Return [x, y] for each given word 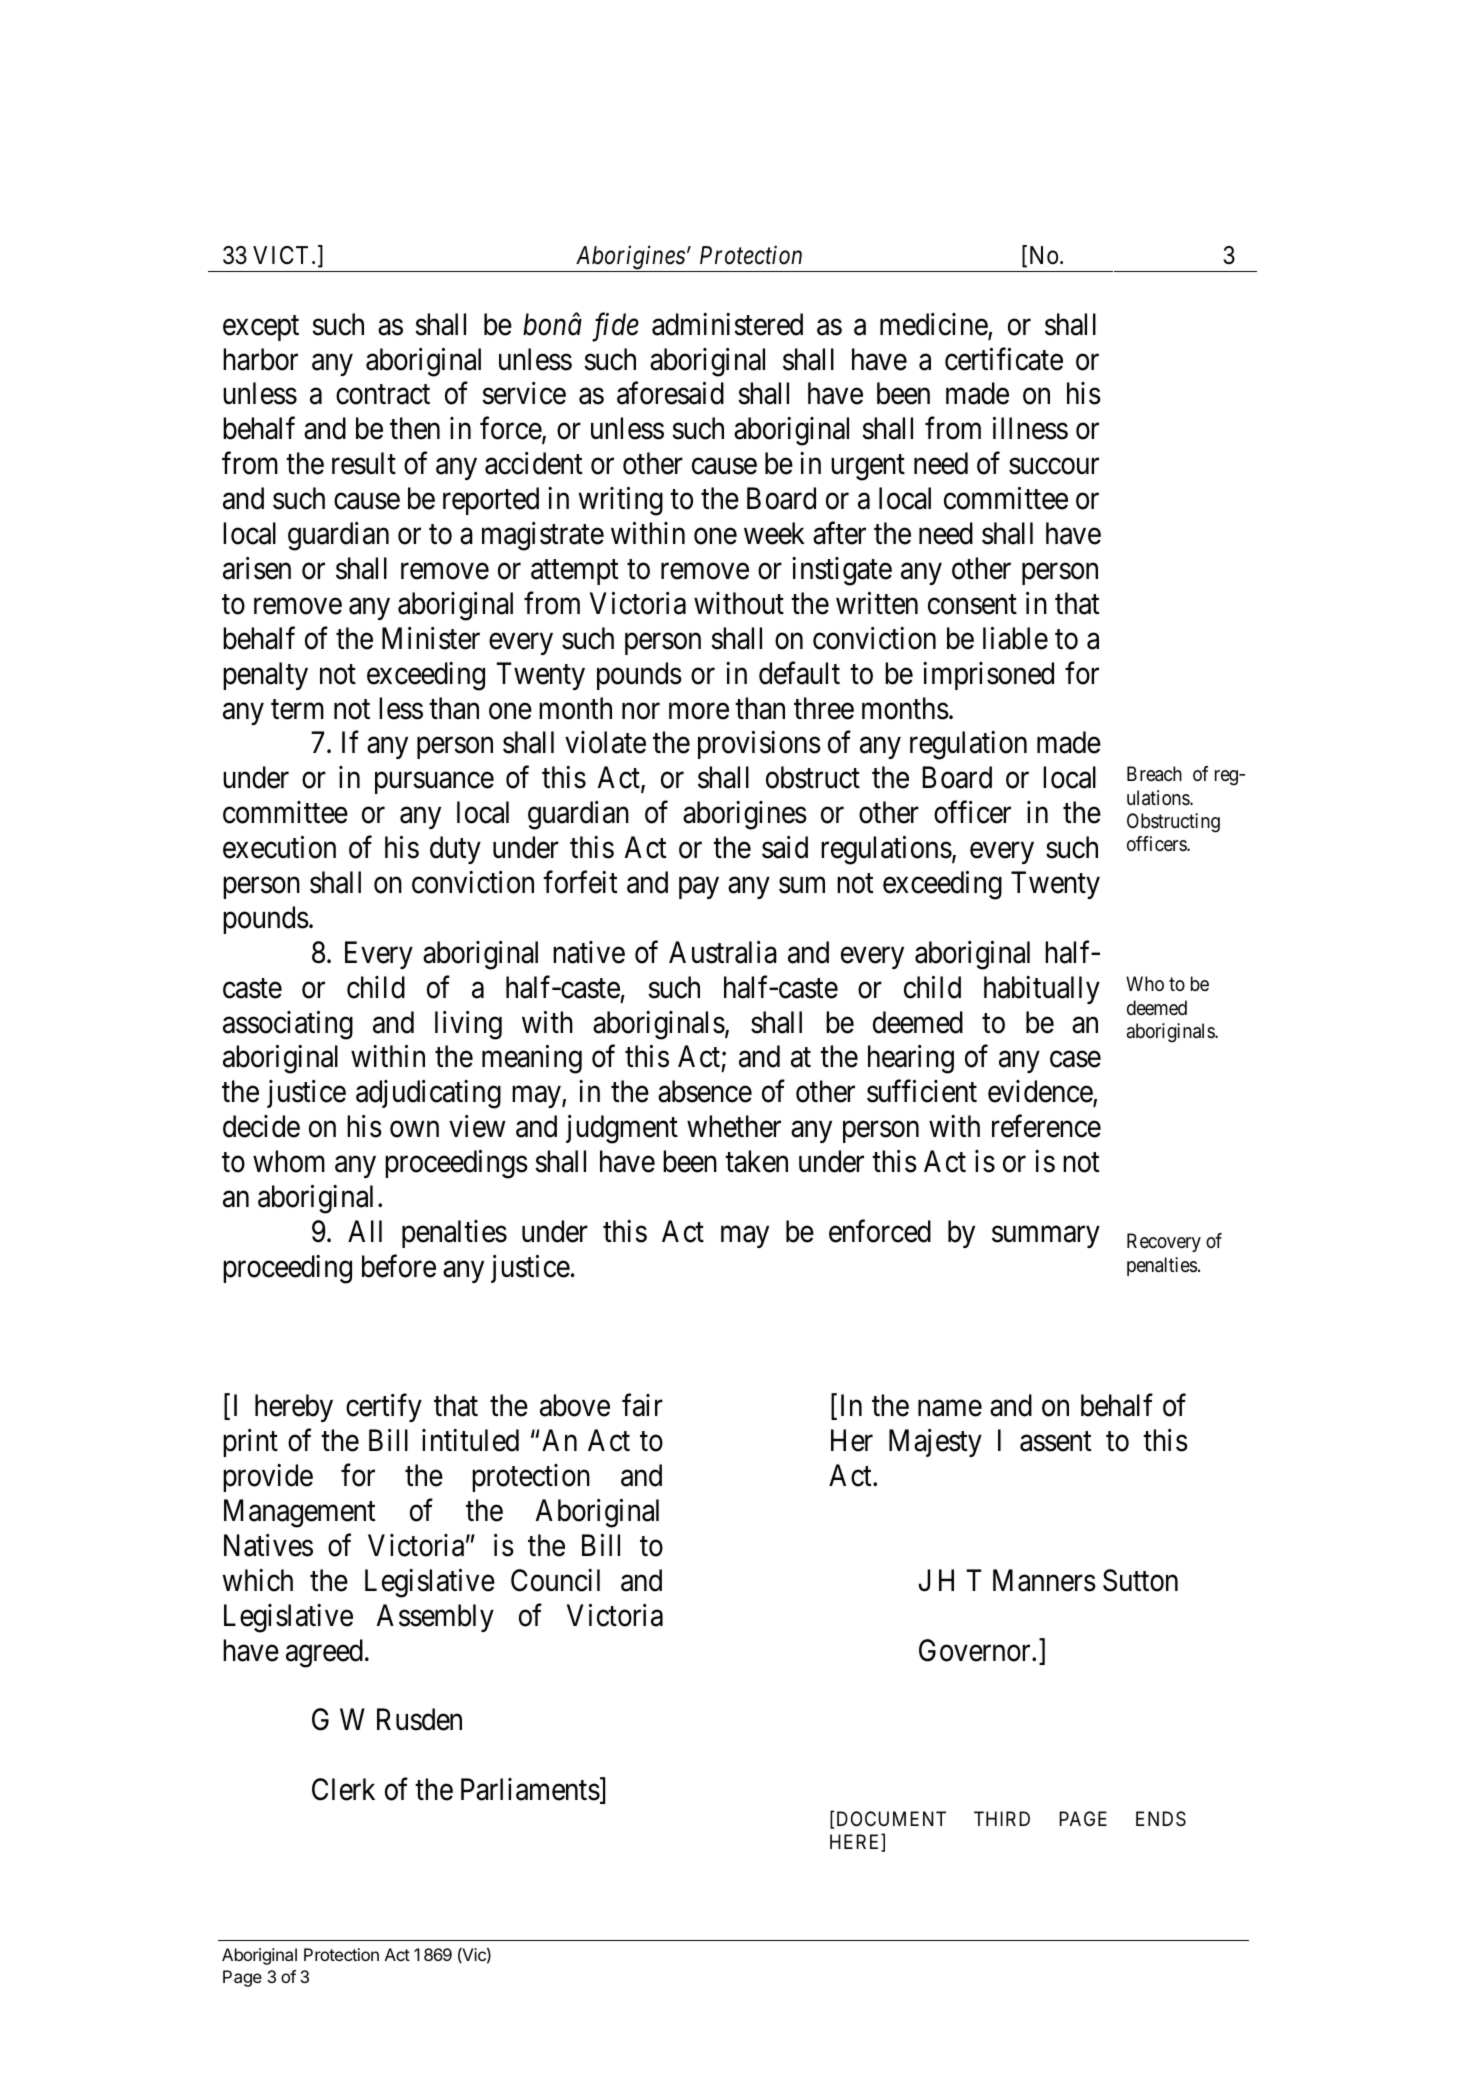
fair [642, 1405]
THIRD [1002, 1818]
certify [384, 1408]
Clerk [343, 1789]
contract [383, 395]
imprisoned [988, 676]
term [297, 709]
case [1075, 1060]
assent [1056, 1442]
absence [705, 1091]
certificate [1004, 359]
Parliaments [530, 1789]
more [699, 711]
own [414, 1130]
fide [615, 327]
